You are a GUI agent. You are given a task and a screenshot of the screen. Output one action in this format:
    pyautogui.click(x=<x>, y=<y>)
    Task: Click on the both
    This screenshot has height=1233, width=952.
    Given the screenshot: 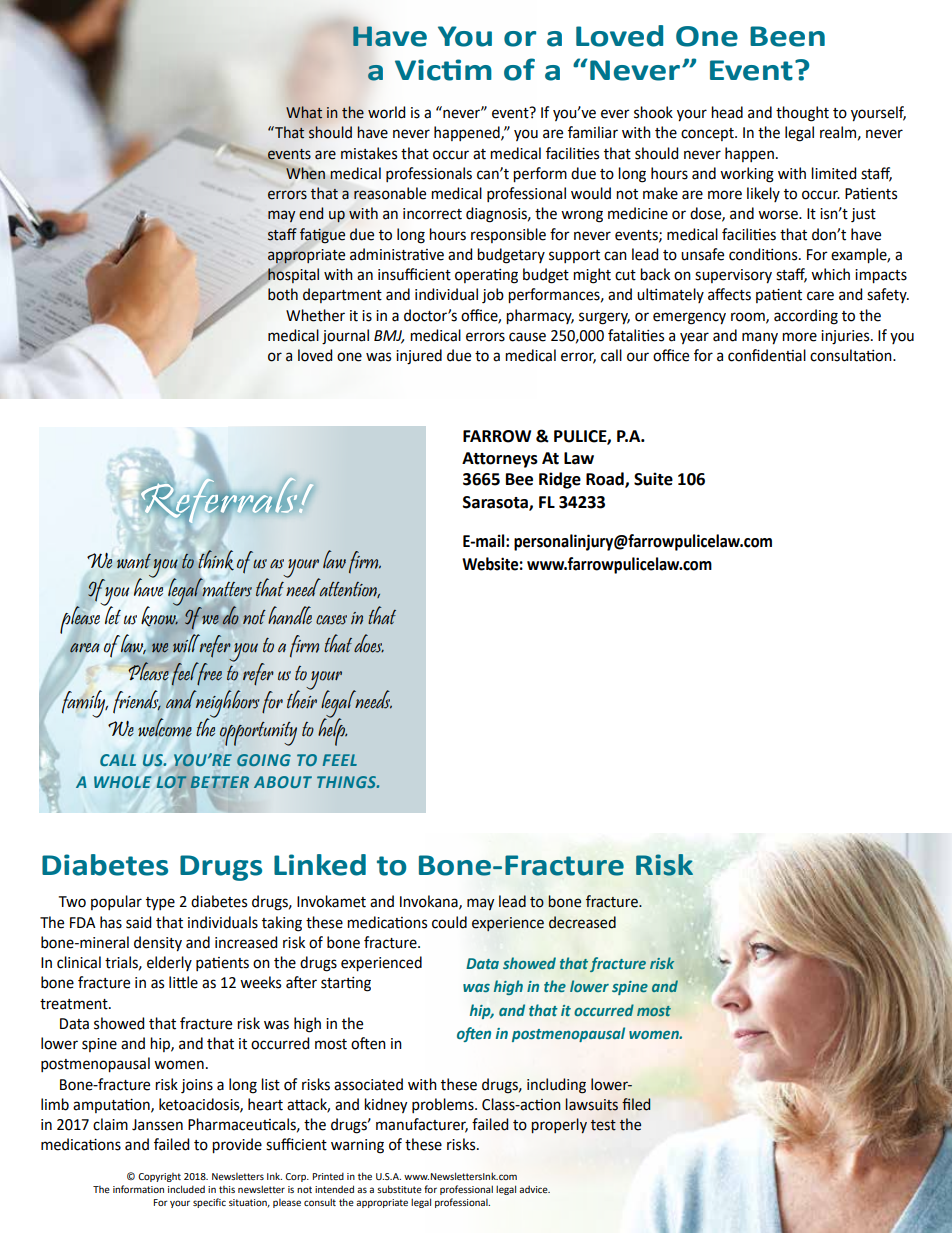 What is the action you would take?
    pyautogui.click(x=283, y=294)
